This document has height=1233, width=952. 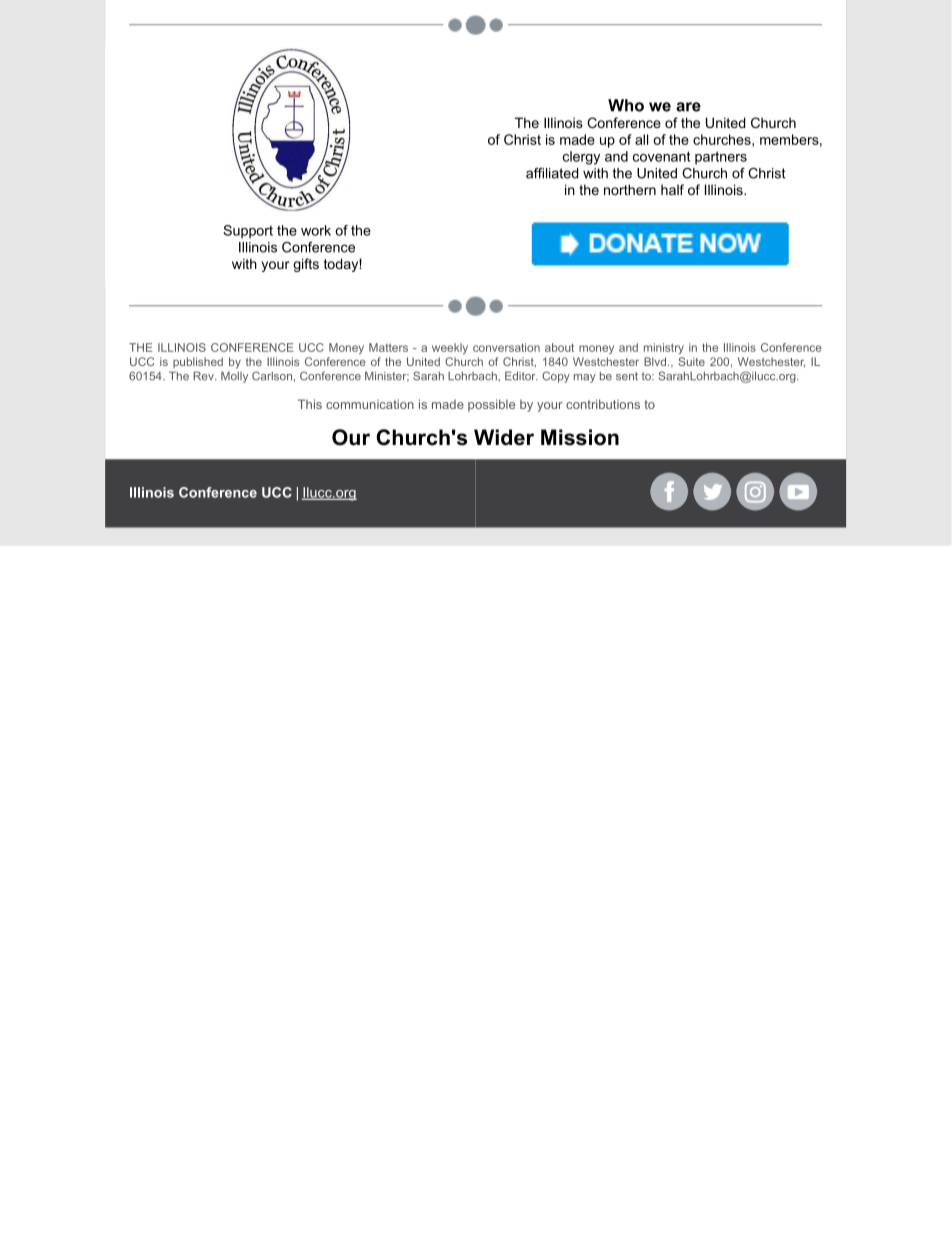 I want to click on Who, so click(x=626, y=105).
